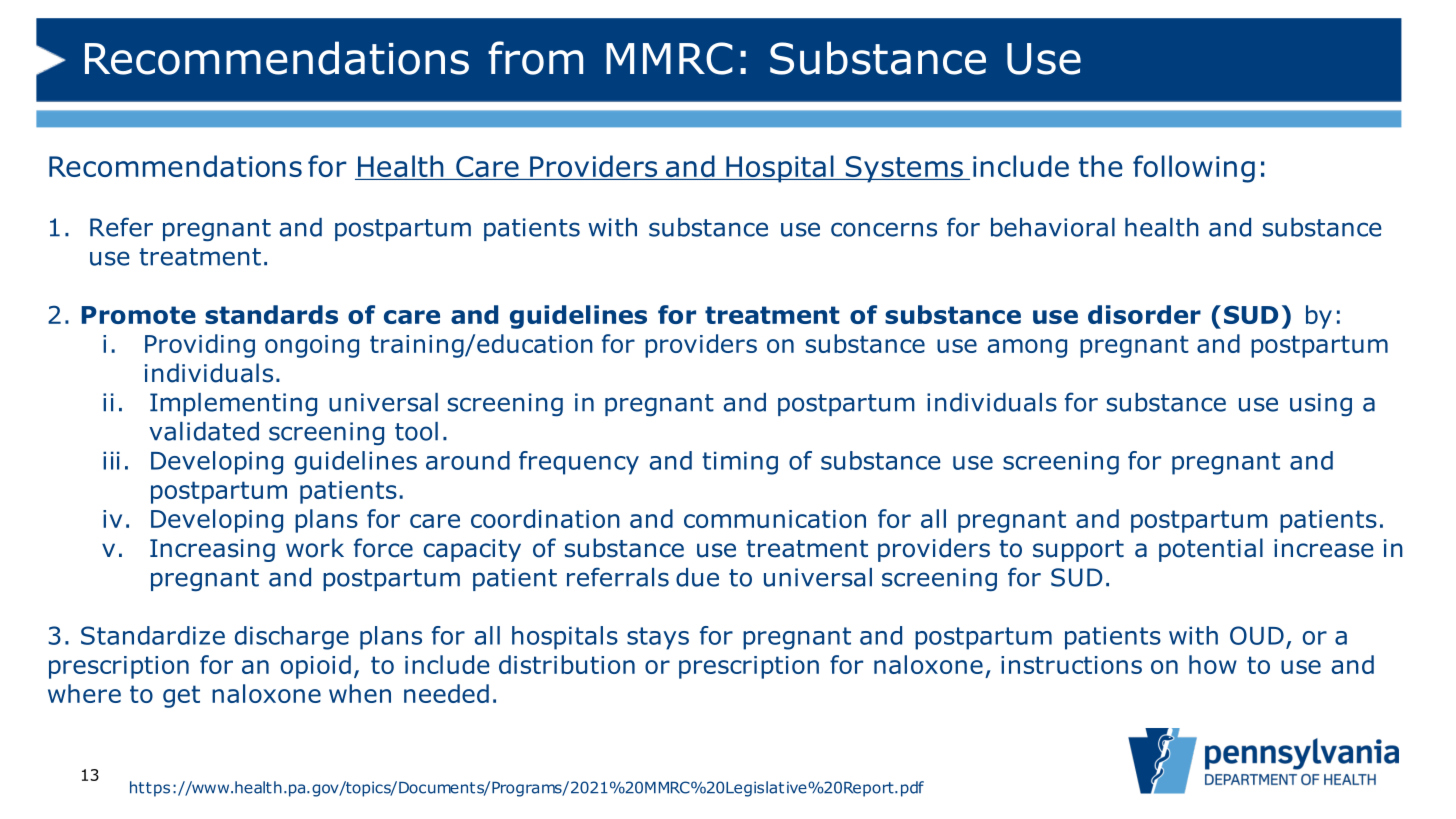  Describe the element at coordinates (567, 664) in the screenshot. I see `distribution` at that location.
